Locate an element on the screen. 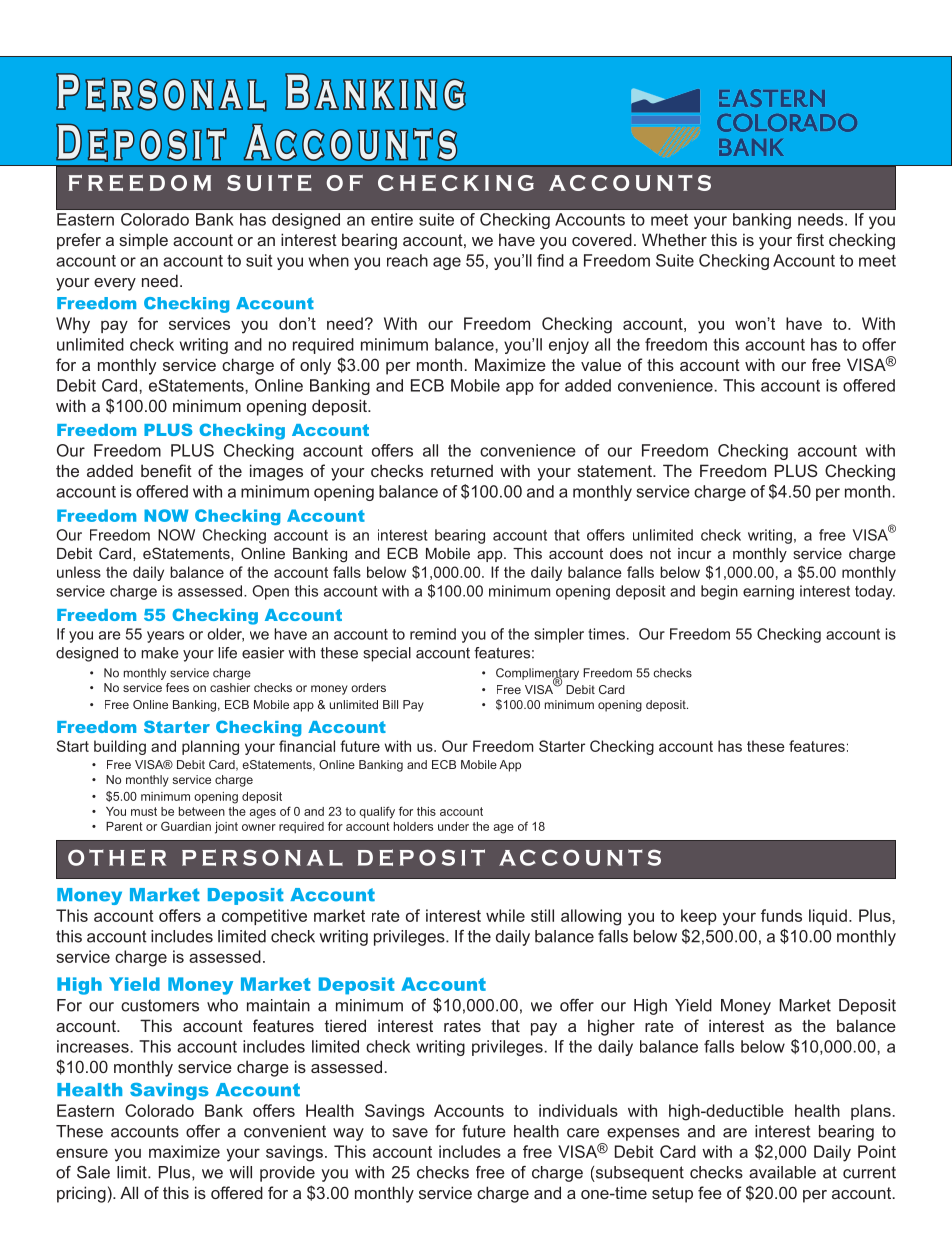  earning is located at coordinates (768, 592).
